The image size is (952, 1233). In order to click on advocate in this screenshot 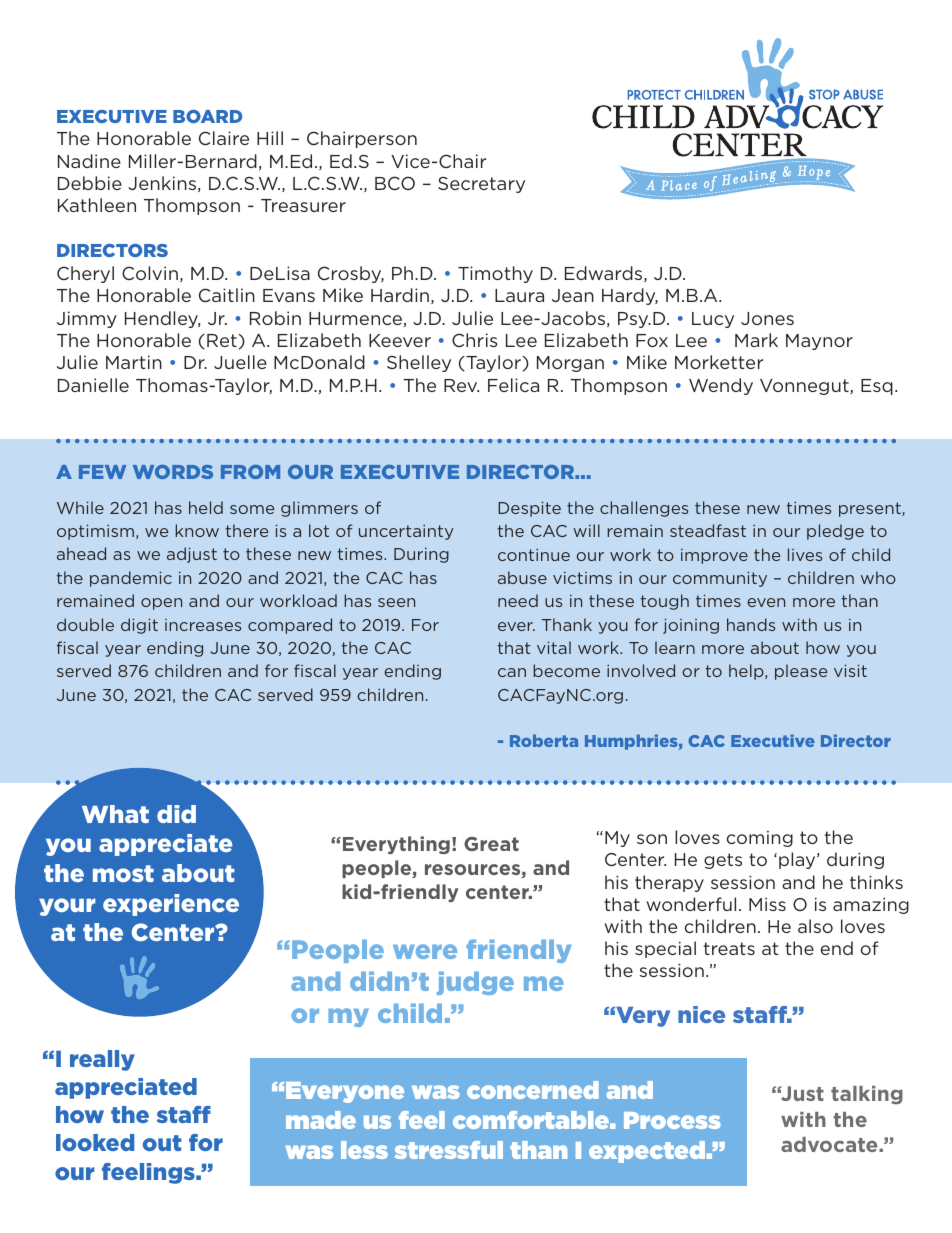, I will do `click(830, 1144)`.
